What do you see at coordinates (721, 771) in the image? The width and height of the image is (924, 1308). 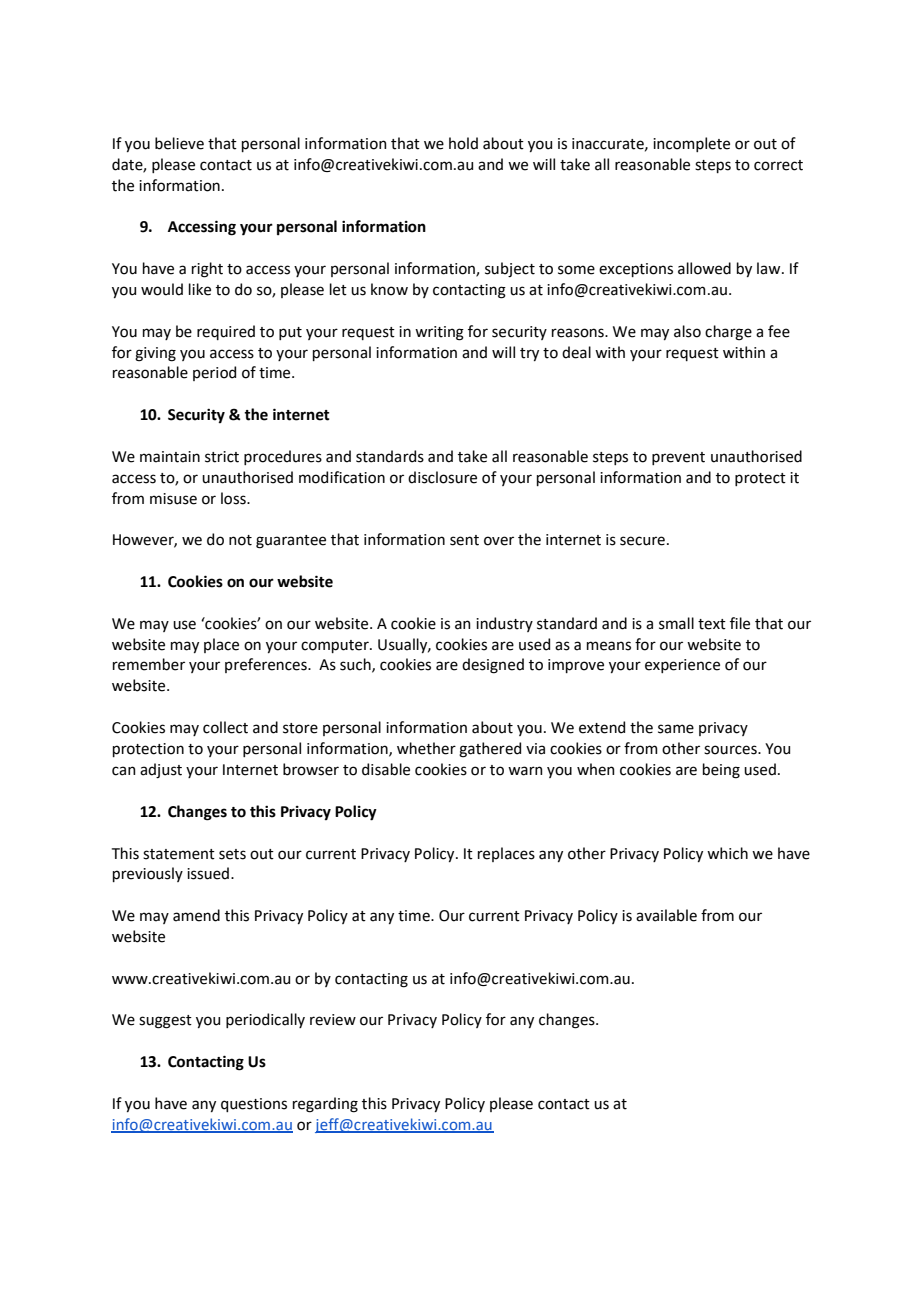 I see `being` at bounding box center [721, 771].
